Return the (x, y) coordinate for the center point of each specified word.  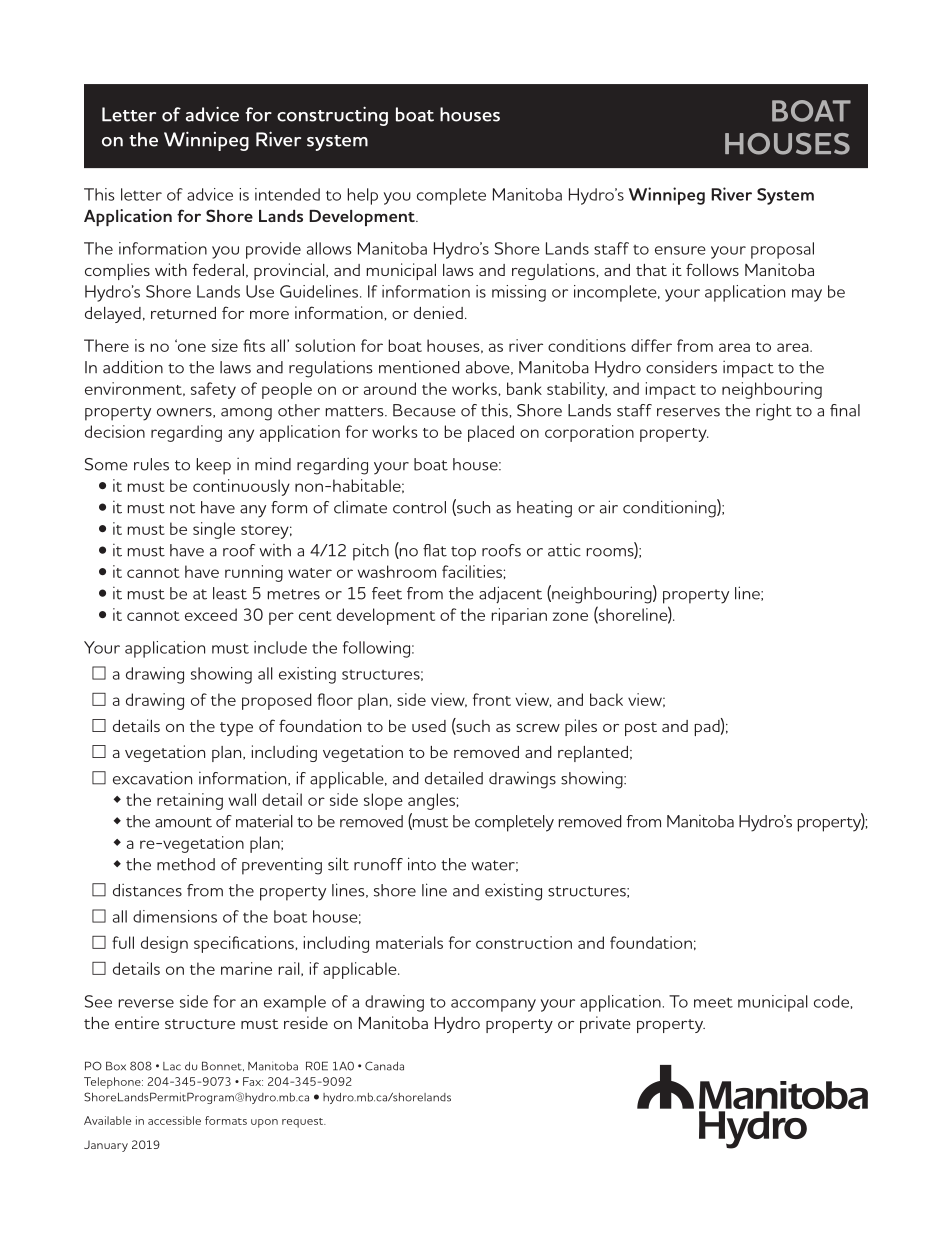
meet (713, 1002)
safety (213, 390)
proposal (782, 250)
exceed (211, 614)
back (606, 699)
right (774, 412)
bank (524, 388)
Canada (384, 1066)
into (422, 864)
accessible (174, 1120)
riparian (519, 616)
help (363, 196)
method (186, 864)
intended (287, 194)
